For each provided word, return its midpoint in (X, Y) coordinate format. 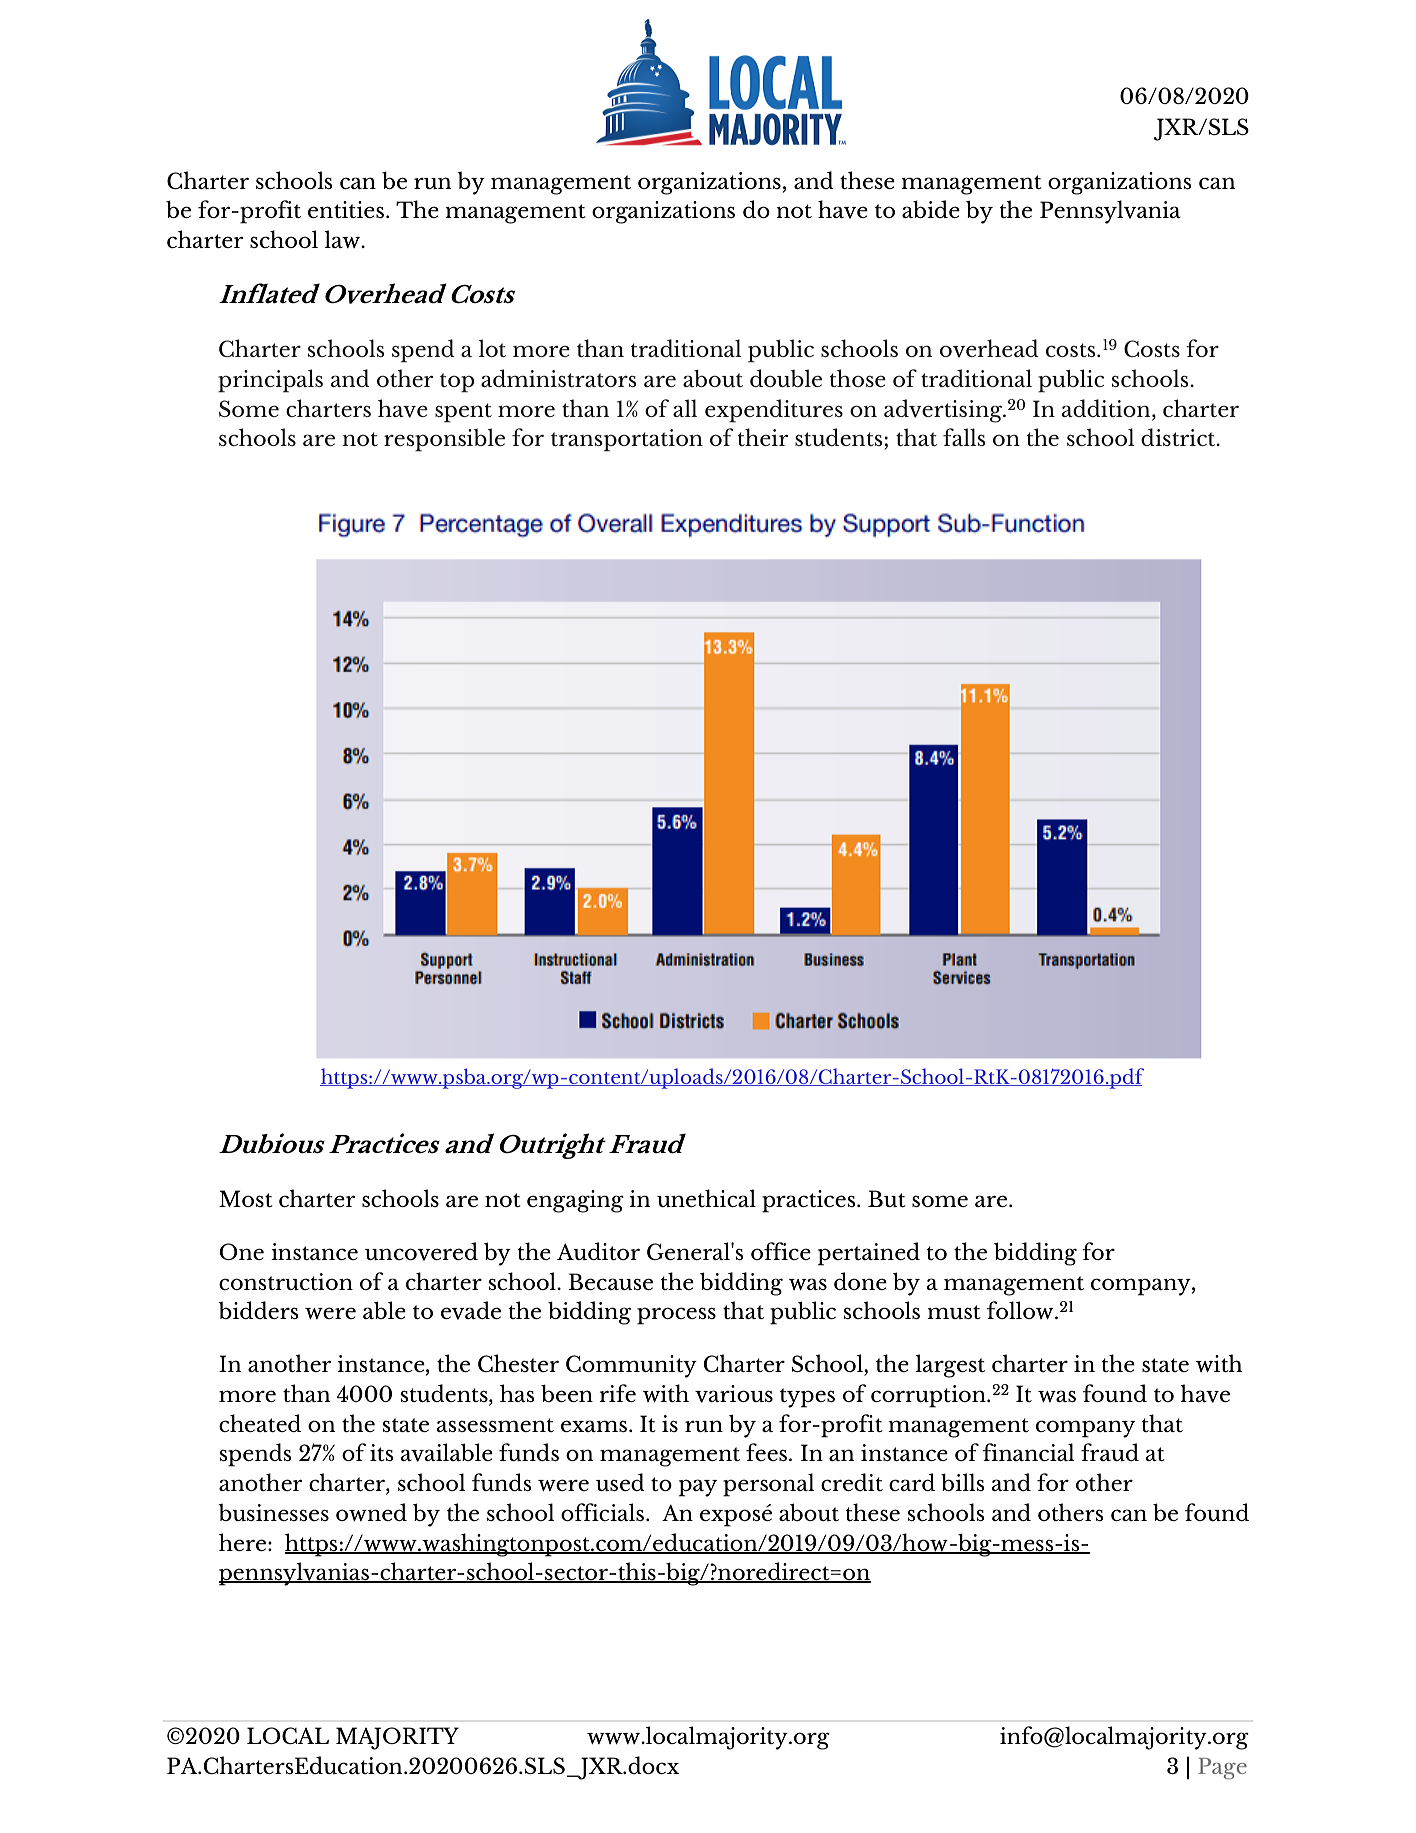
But (887, 1198)
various (734, 1394)
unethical (706, 1198)
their (763, 437)
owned (371, 1512)
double (786, 378)
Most (246, 1198)
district (1179, 437)
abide (931, 209)
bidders (258, 1310)
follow (1021, 1310)
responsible (444, 440)
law (343, 239)
